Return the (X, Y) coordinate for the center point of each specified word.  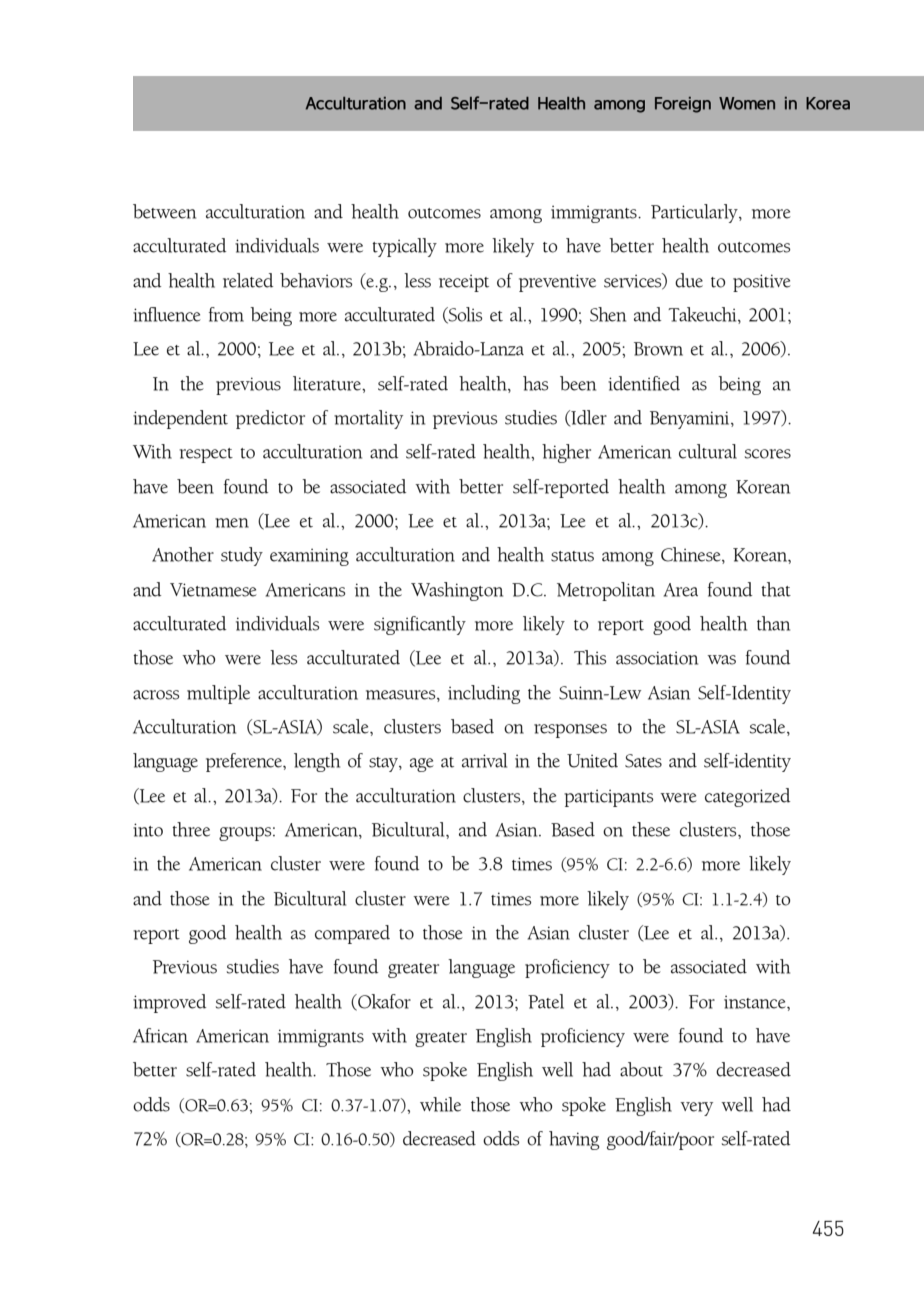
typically (404, 247)
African (160, 1035)
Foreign (683, 105)
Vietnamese (213, 590)
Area (681, 590)
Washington (457, 591)
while (440, 1104)
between (164, 211)
